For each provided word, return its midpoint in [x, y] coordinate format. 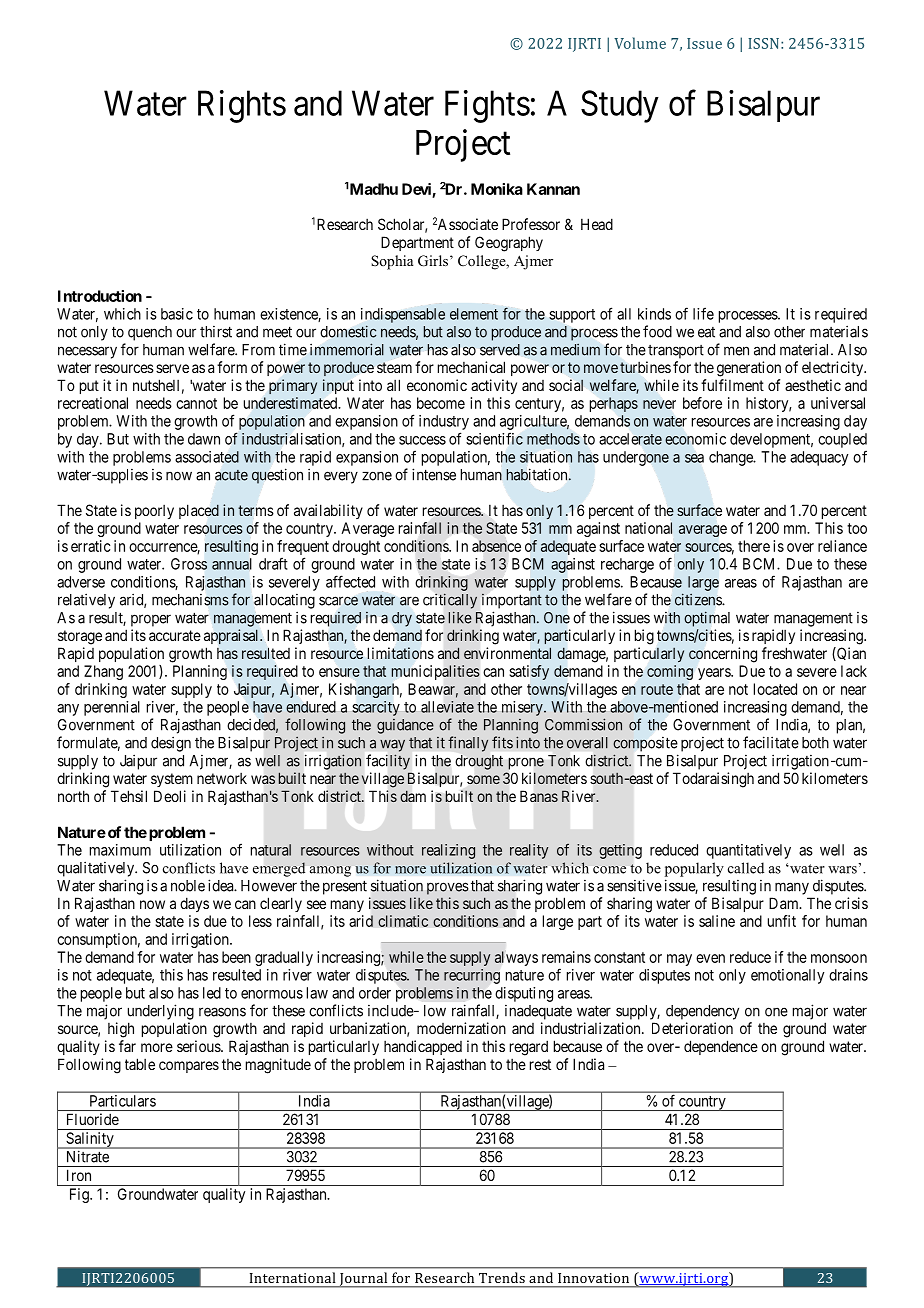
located [775, 689]
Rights [242, 106]
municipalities [436, 672]
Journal [363, 1280]
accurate [175, 635]
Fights [487, 106]
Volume [640, 43]
